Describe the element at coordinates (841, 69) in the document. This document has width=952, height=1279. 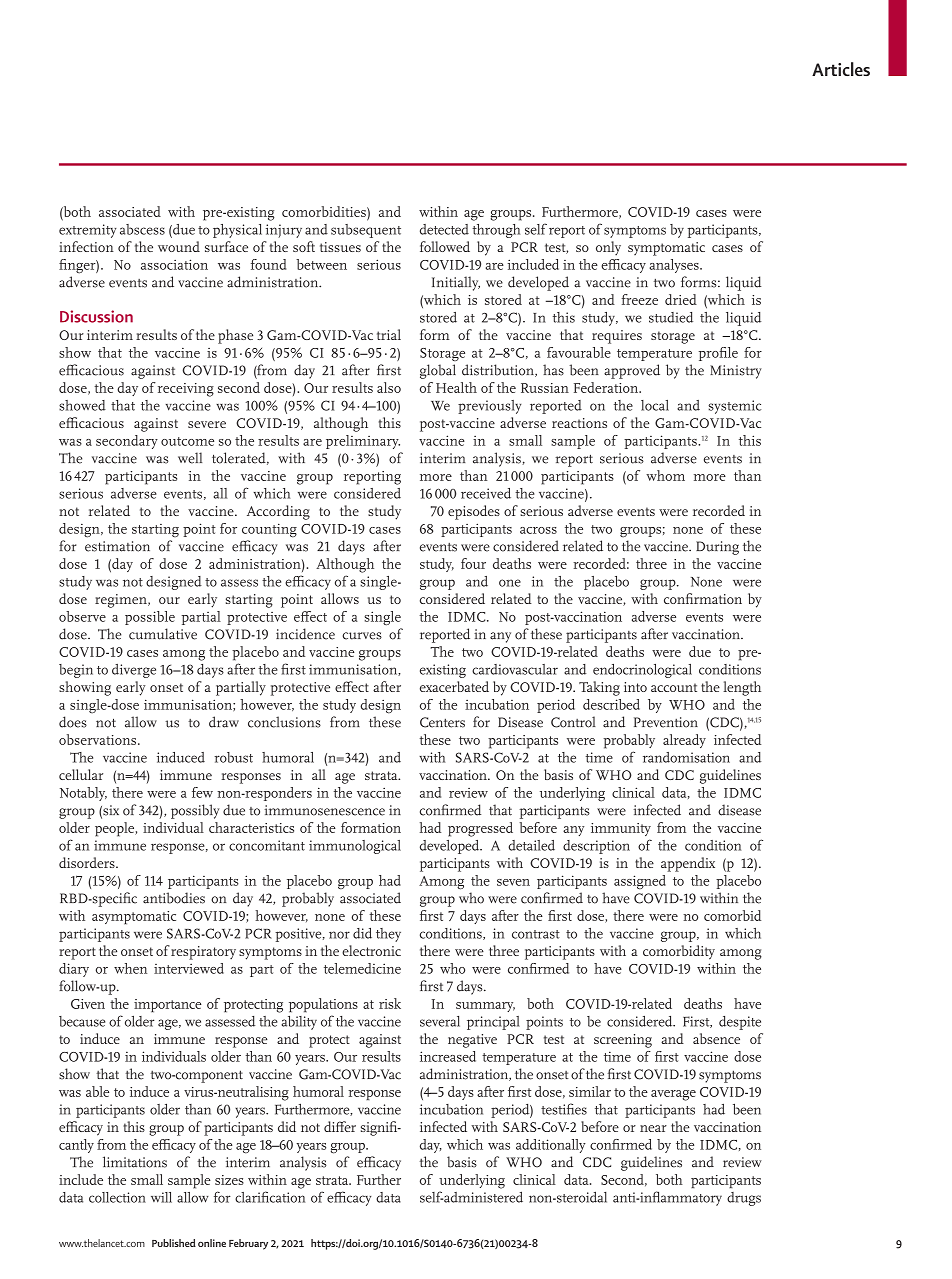
I see `Articles` at that location.
